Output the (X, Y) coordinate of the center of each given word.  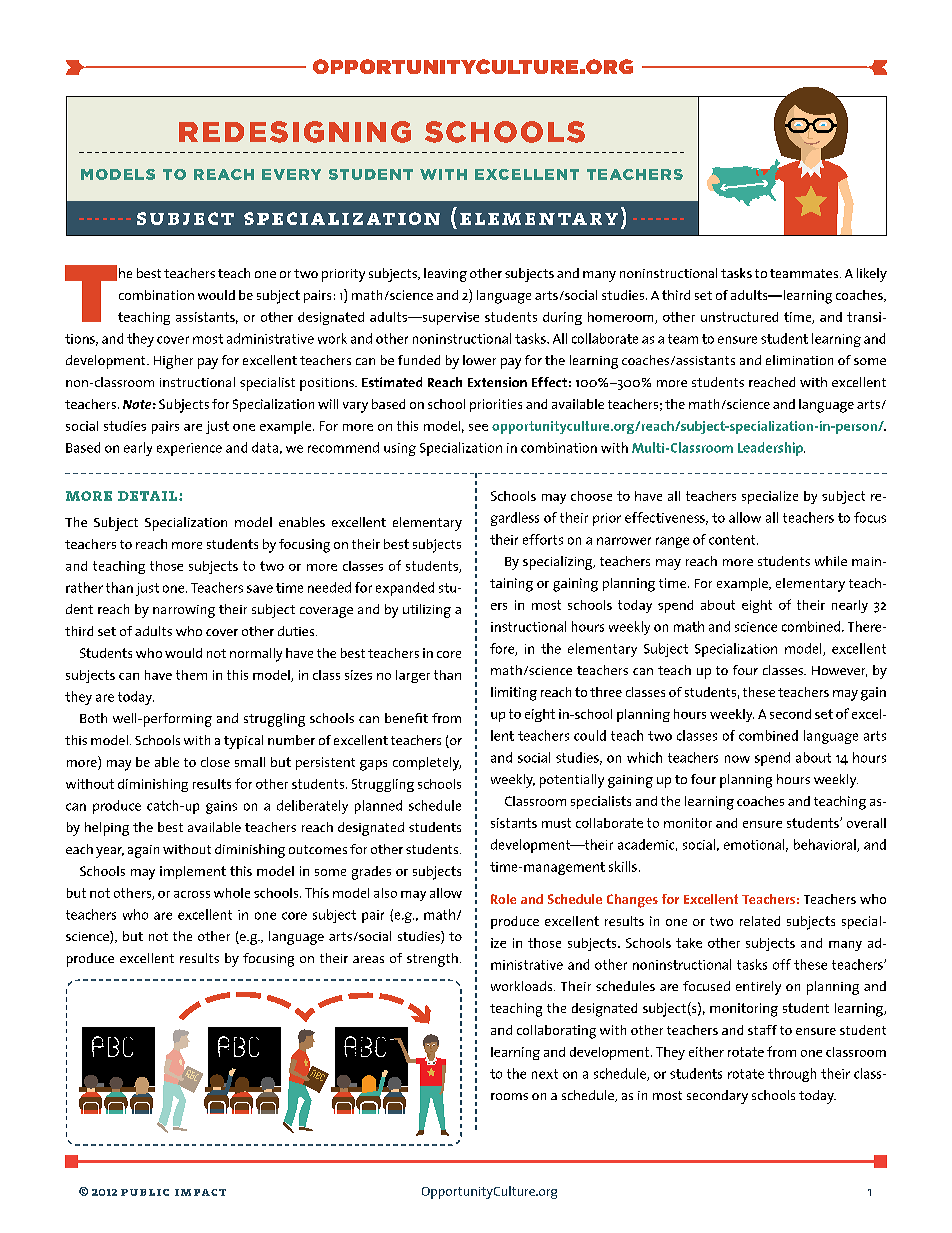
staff (762, 1030)
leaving (445, 275)
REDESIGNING (295, 132)
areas (368, 959)
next (545, 1074)
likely (872, 275)
